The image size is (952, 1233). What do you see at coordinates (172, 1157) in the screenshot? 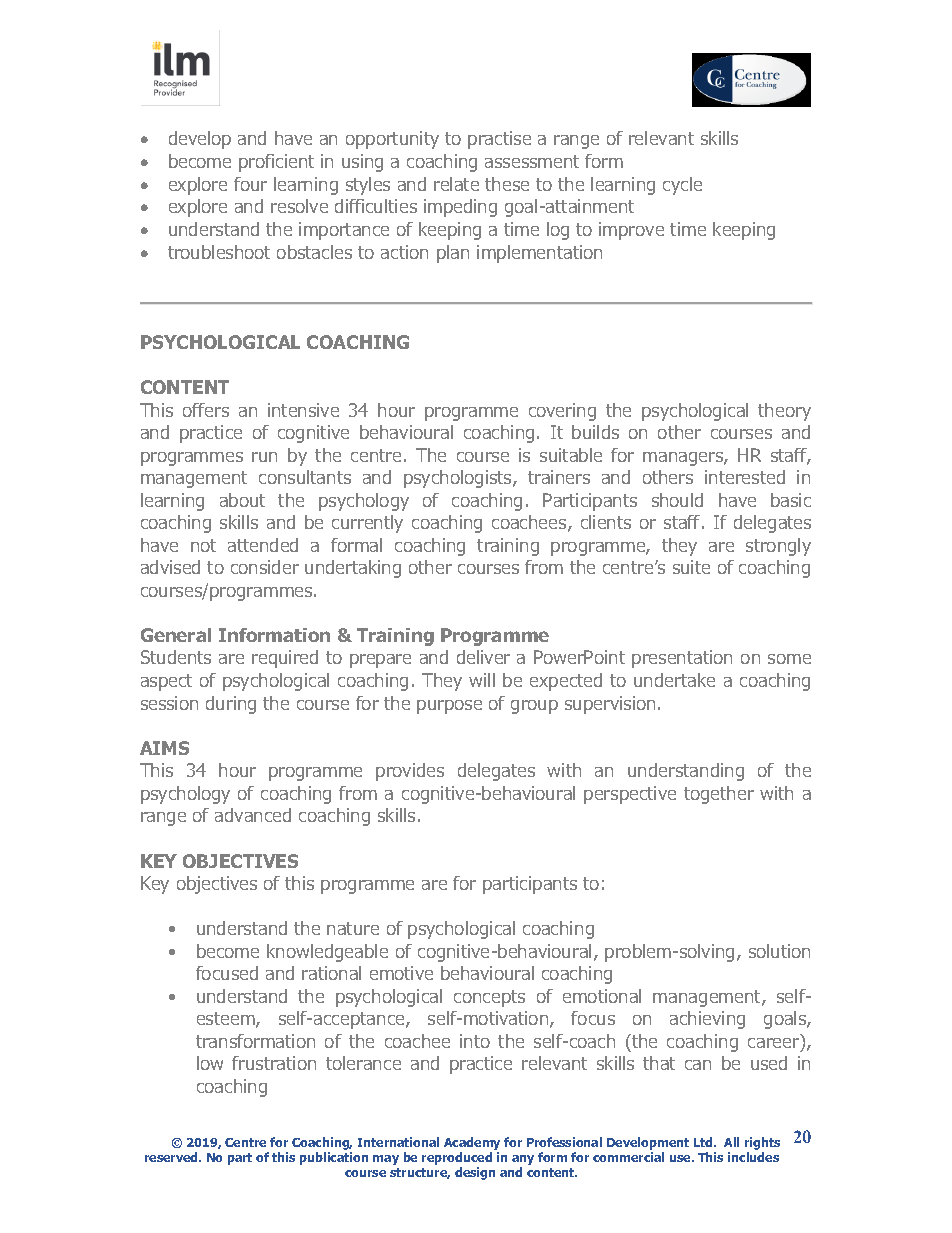
I see `reserved` at bounding box center [172, 1157].
